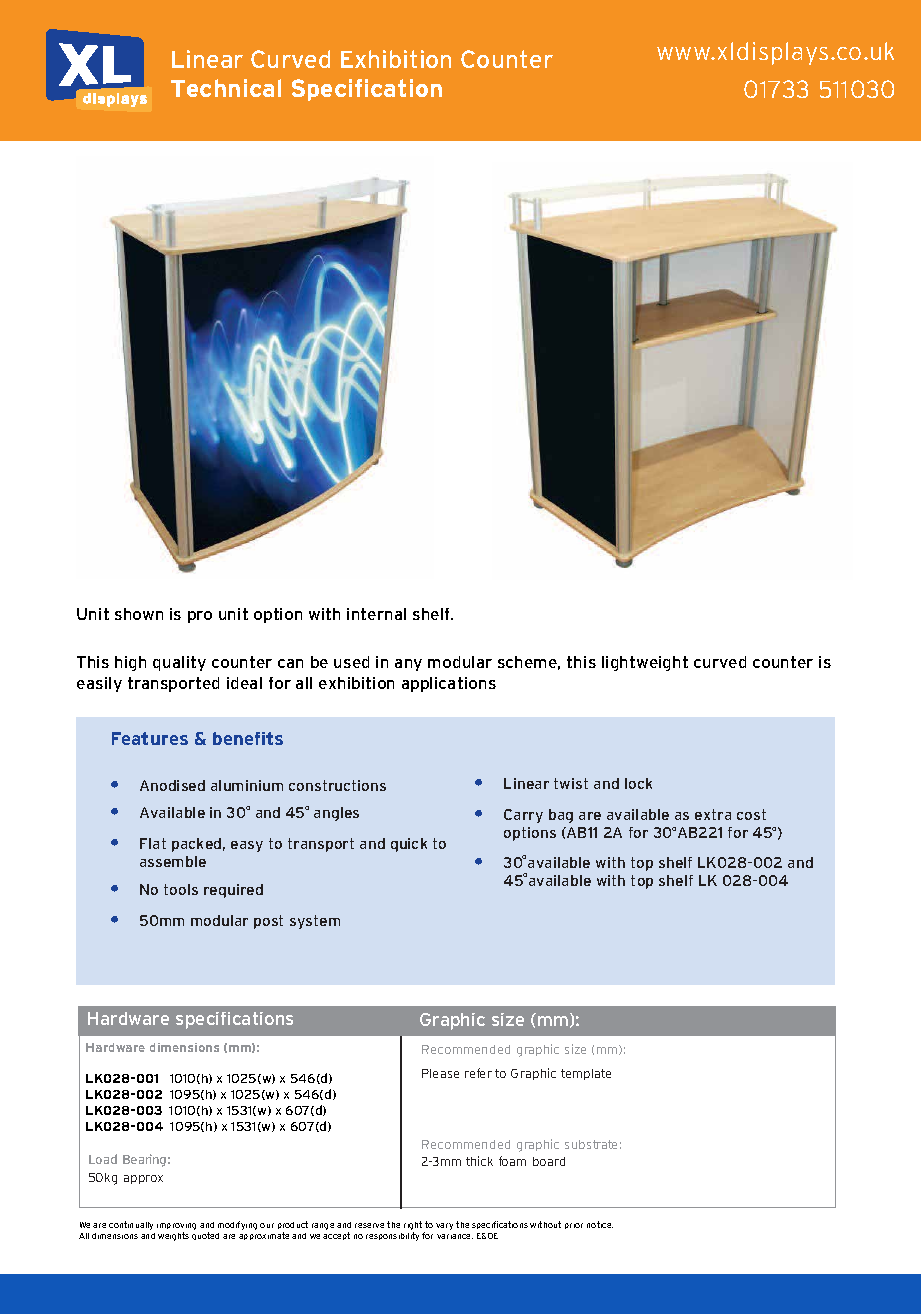  What do you see at coordinates (376, 614) in the screenshot?
I see `internal` at bounding box center [376, 614].
